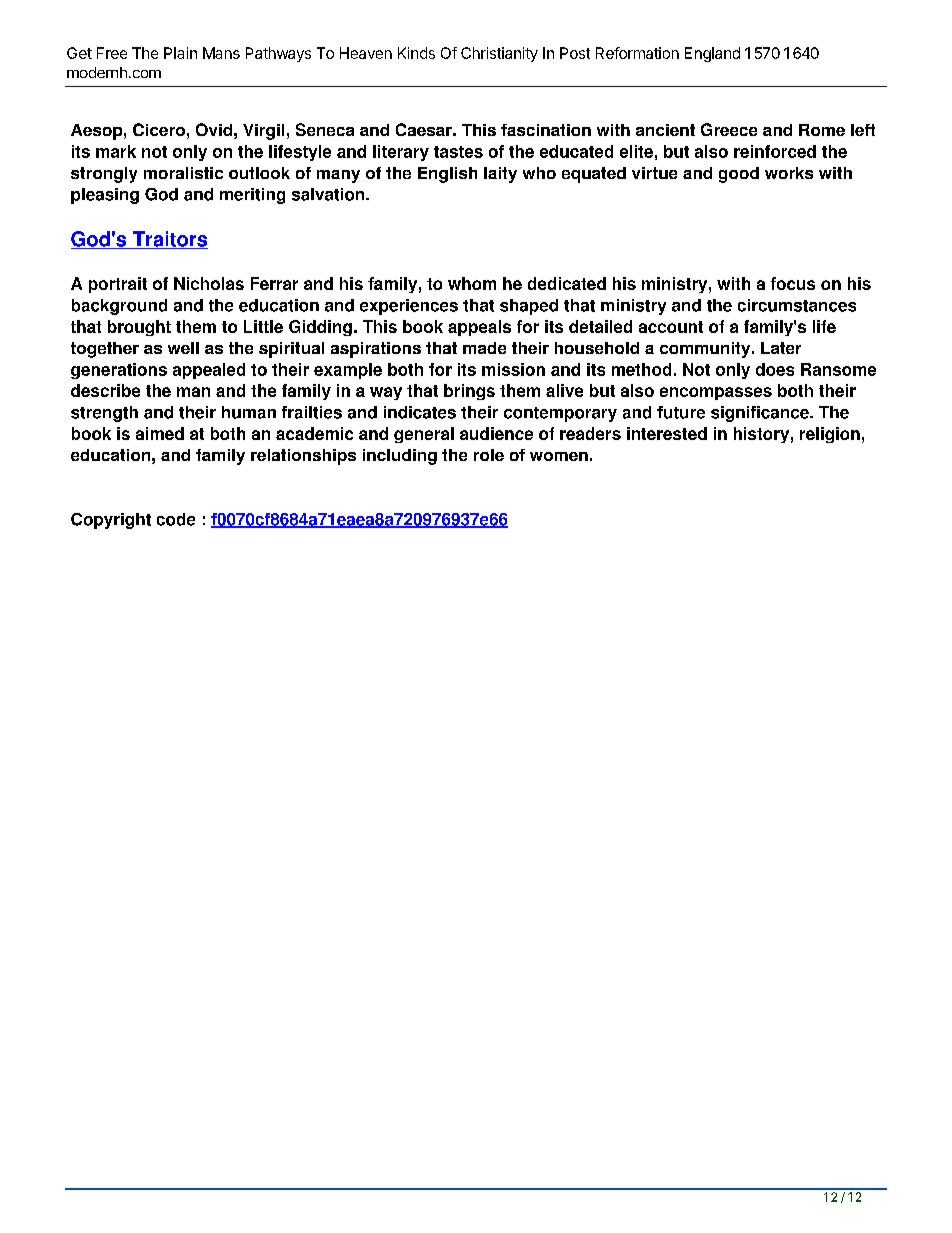  I want to click on whom, so click(472, 283).
